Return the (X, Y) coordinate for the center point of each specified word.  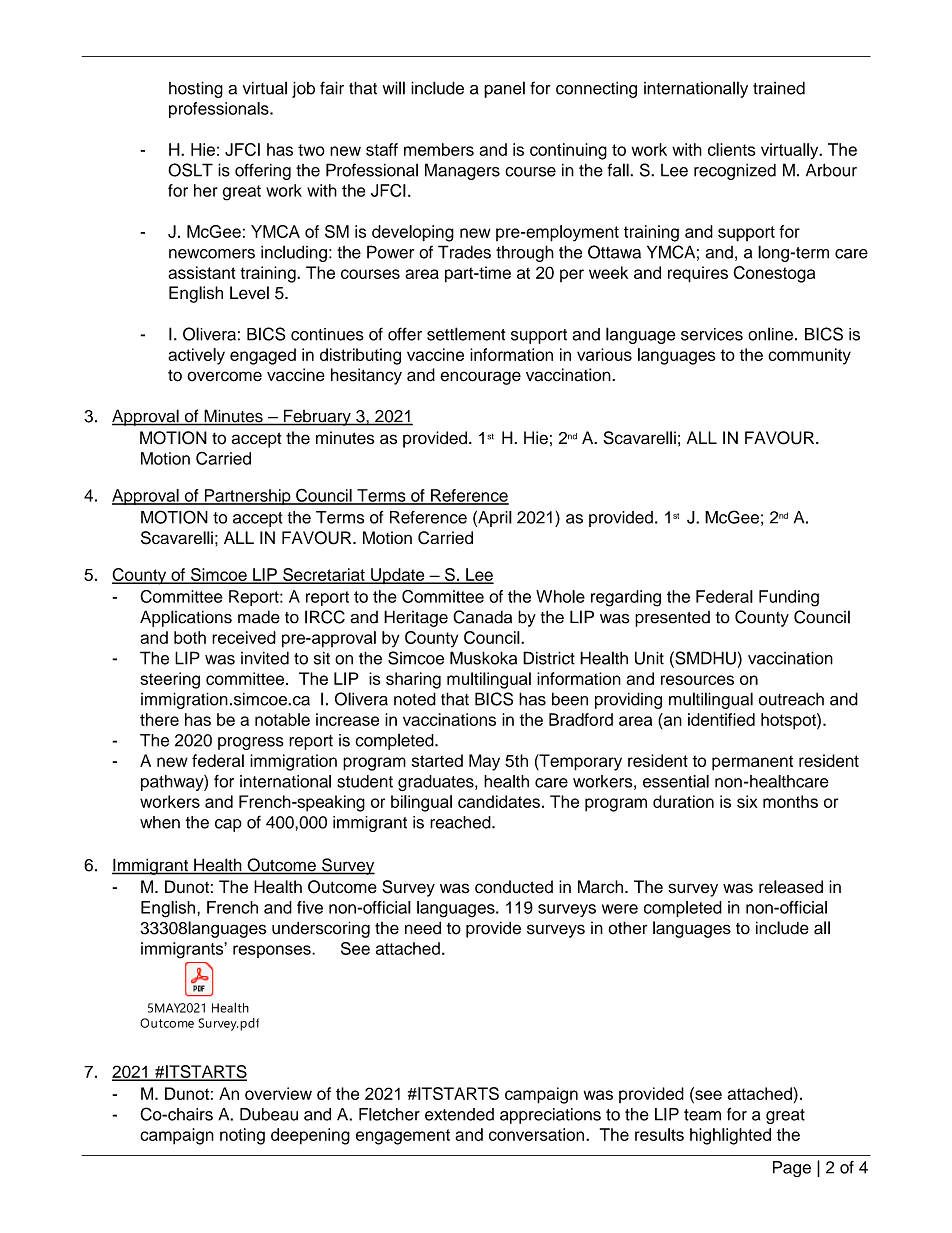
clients (731, 149)
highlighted (730, 1136)
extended (459, 1114)
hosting (196, 89)
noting (242, 1136)
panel (504, 89)
